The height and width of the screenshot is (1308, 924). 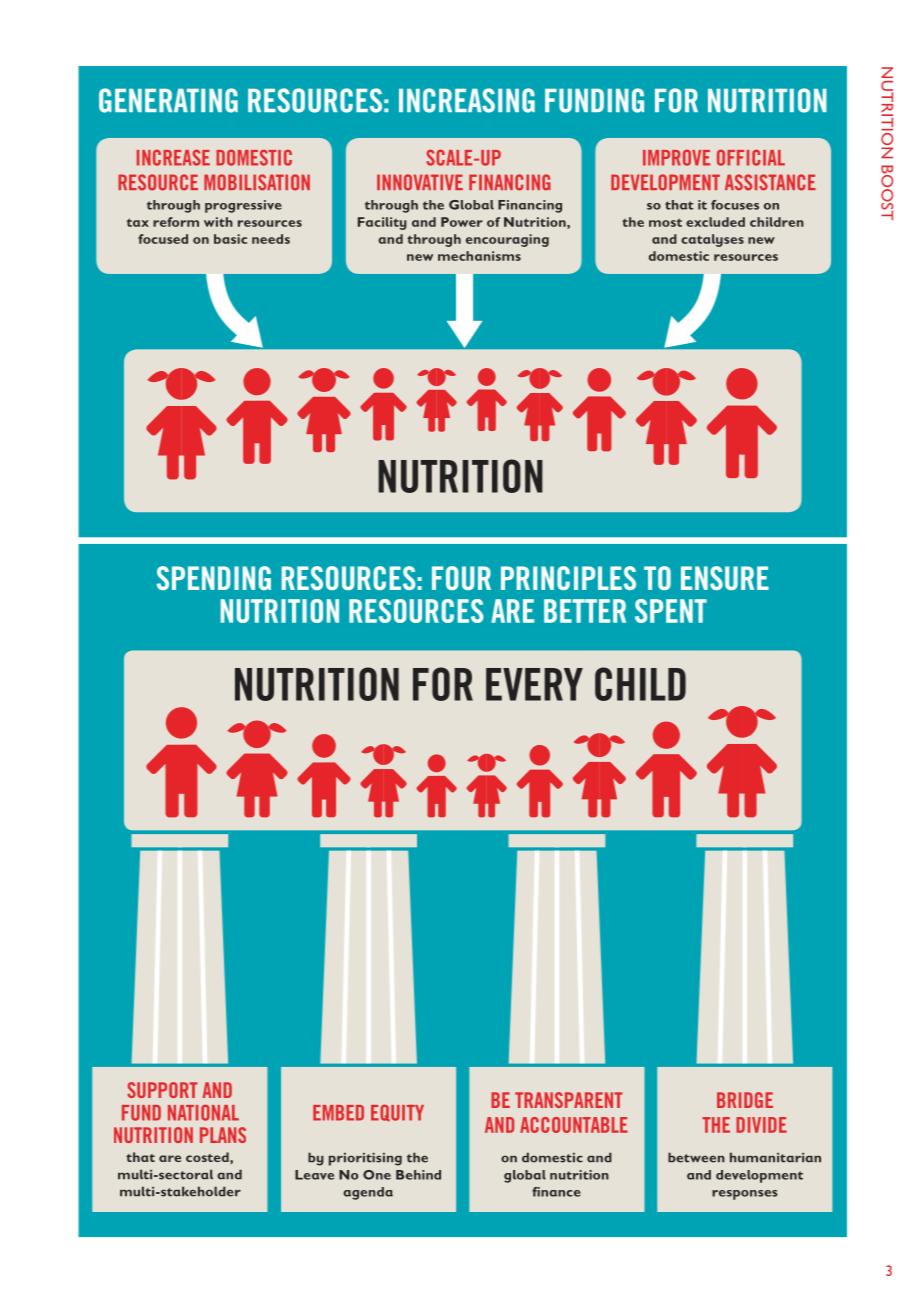 What do you see at coordinates (676, 158) in the screenshot?
I see `IMPROVE` at bounding box center [676, 158].
